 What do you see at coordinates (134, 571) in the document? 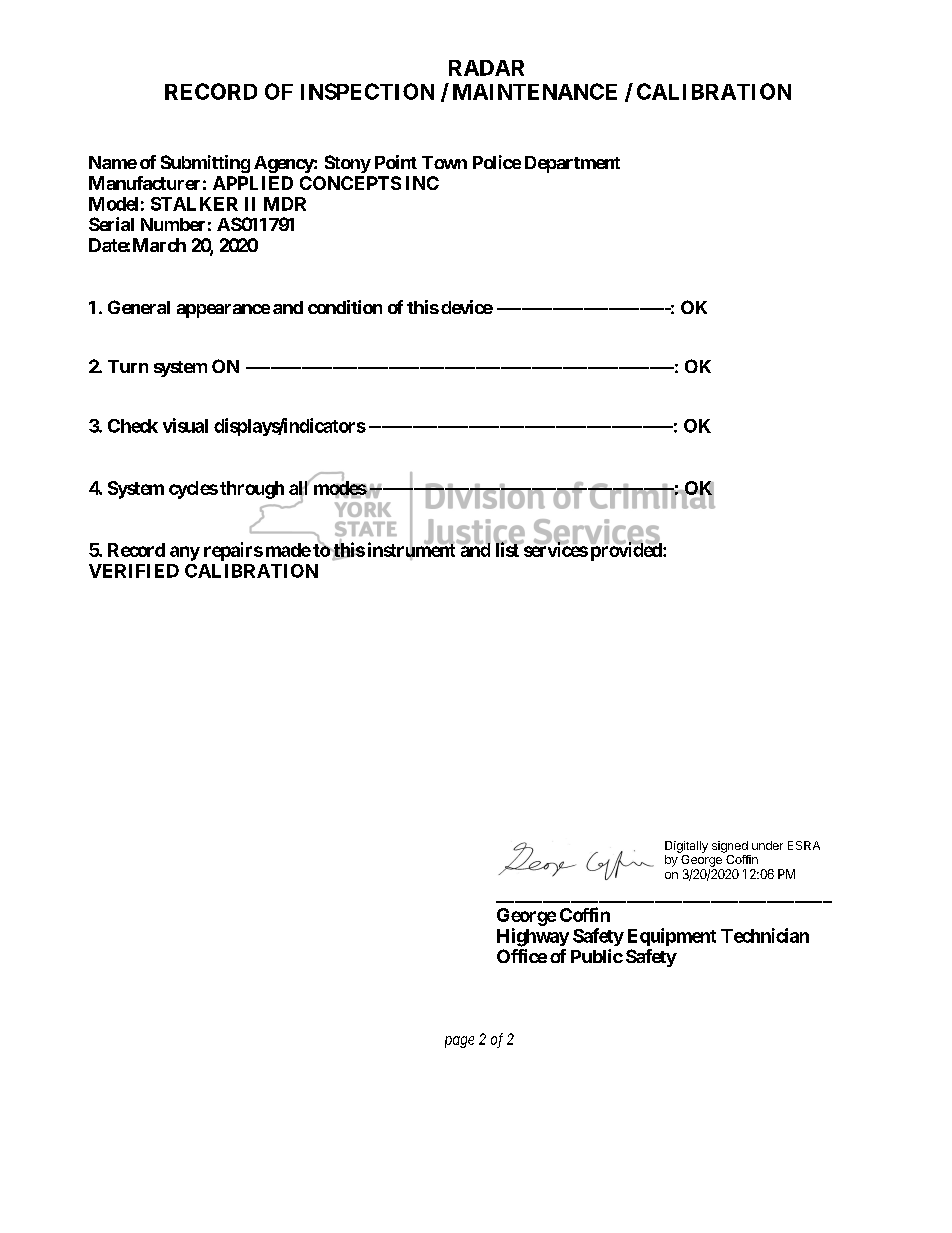
I see `VERIFIED` at bounding box center [134, 571].
